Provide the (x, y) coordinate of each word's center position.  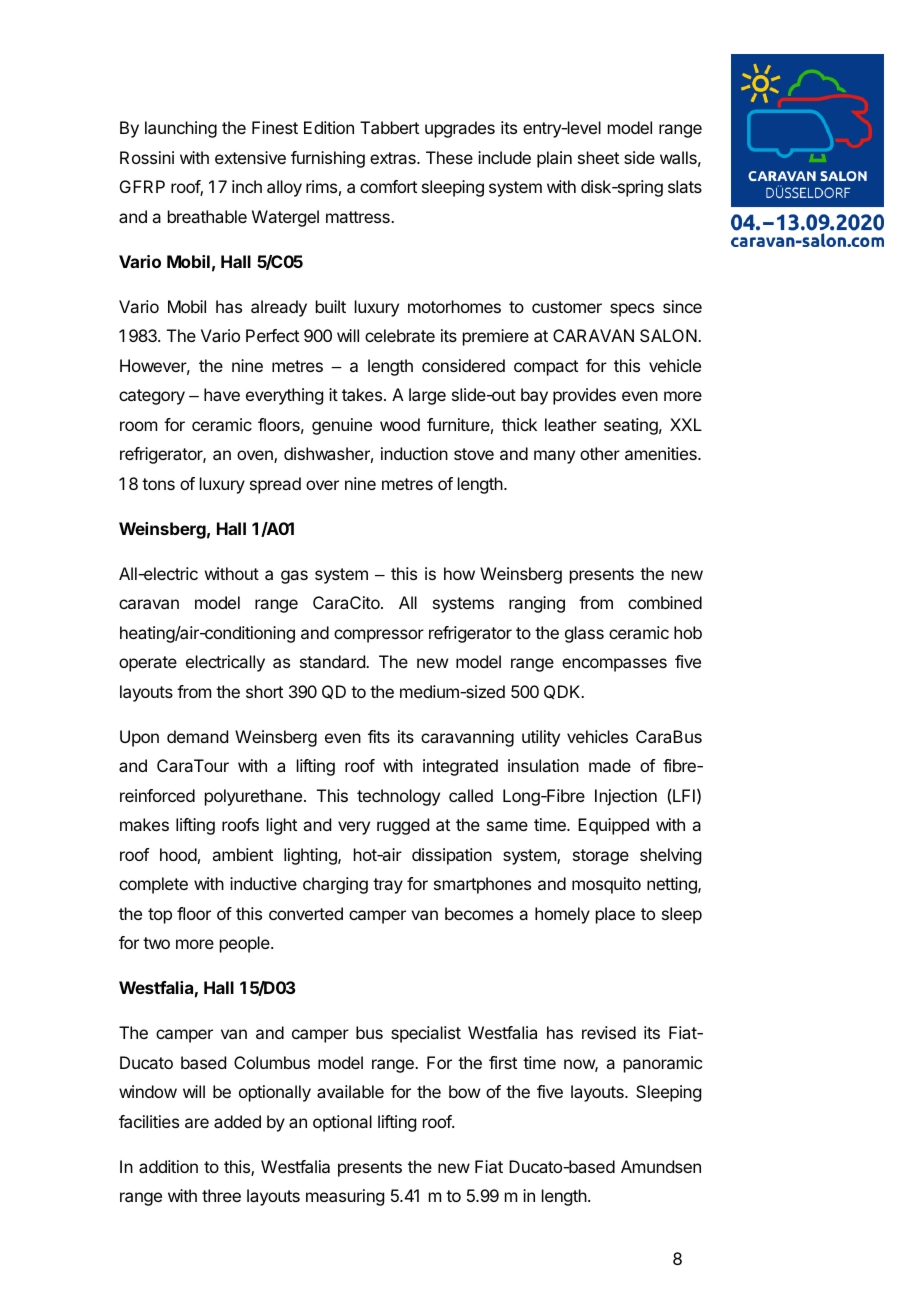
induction (414, 453)
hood (178, 854)
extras (394, 158)
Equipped (613, 826)
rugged (403, 826)
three (221, 1195)
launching (181, 129)
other (600, 453)
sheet (598, 157)
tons (158, 484)
